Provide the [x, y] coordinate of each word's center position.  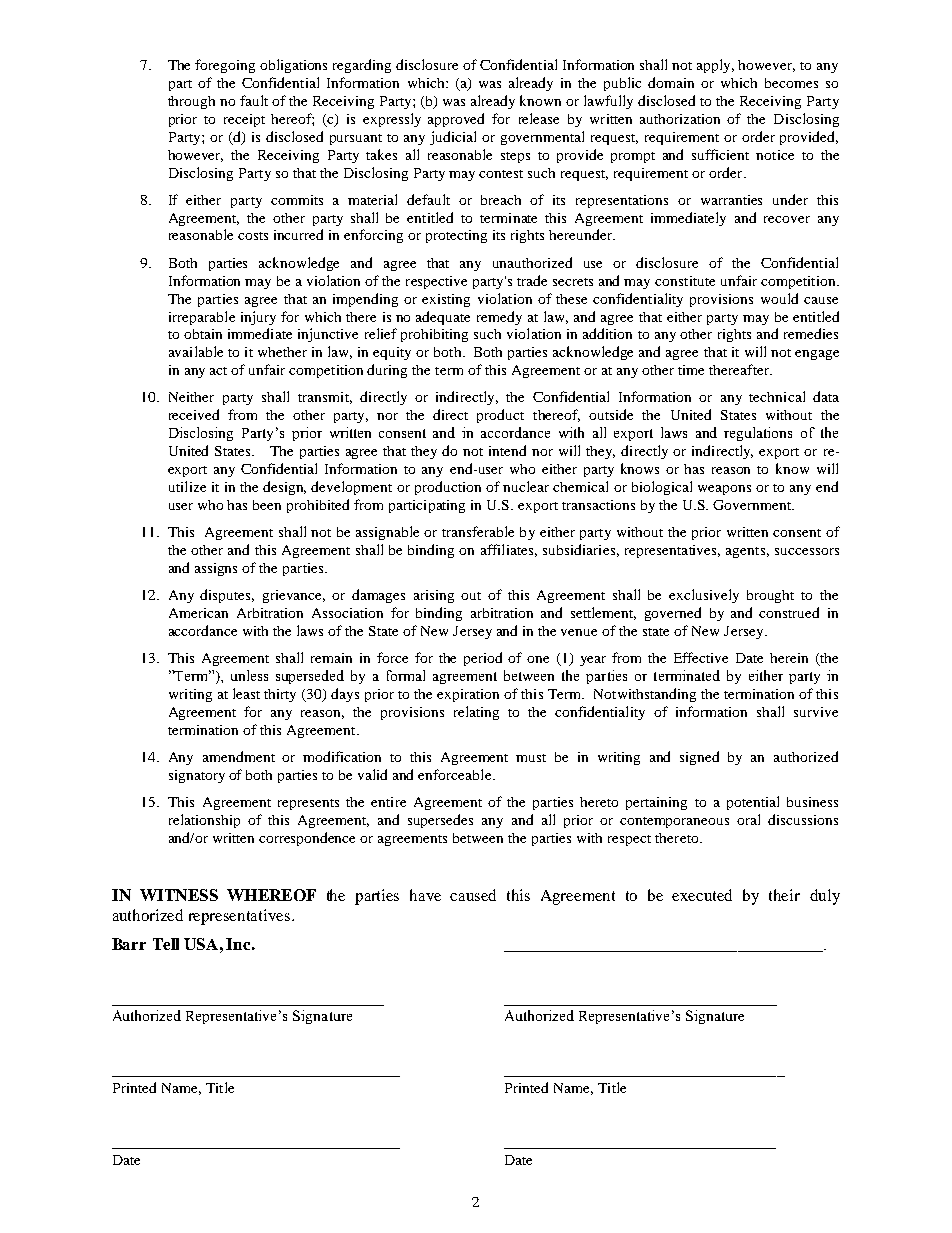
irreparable [202, 318]
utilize [187, 486]
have [425, 895]
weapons [724, 490]
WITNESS [179, 895]
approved [456, 120]
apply [715, 66]
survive [816, 712]
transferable [478, 531]
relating [476, 713]
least [246, 693]
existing [446, 300]
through [191, 102]
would [779, 298]
